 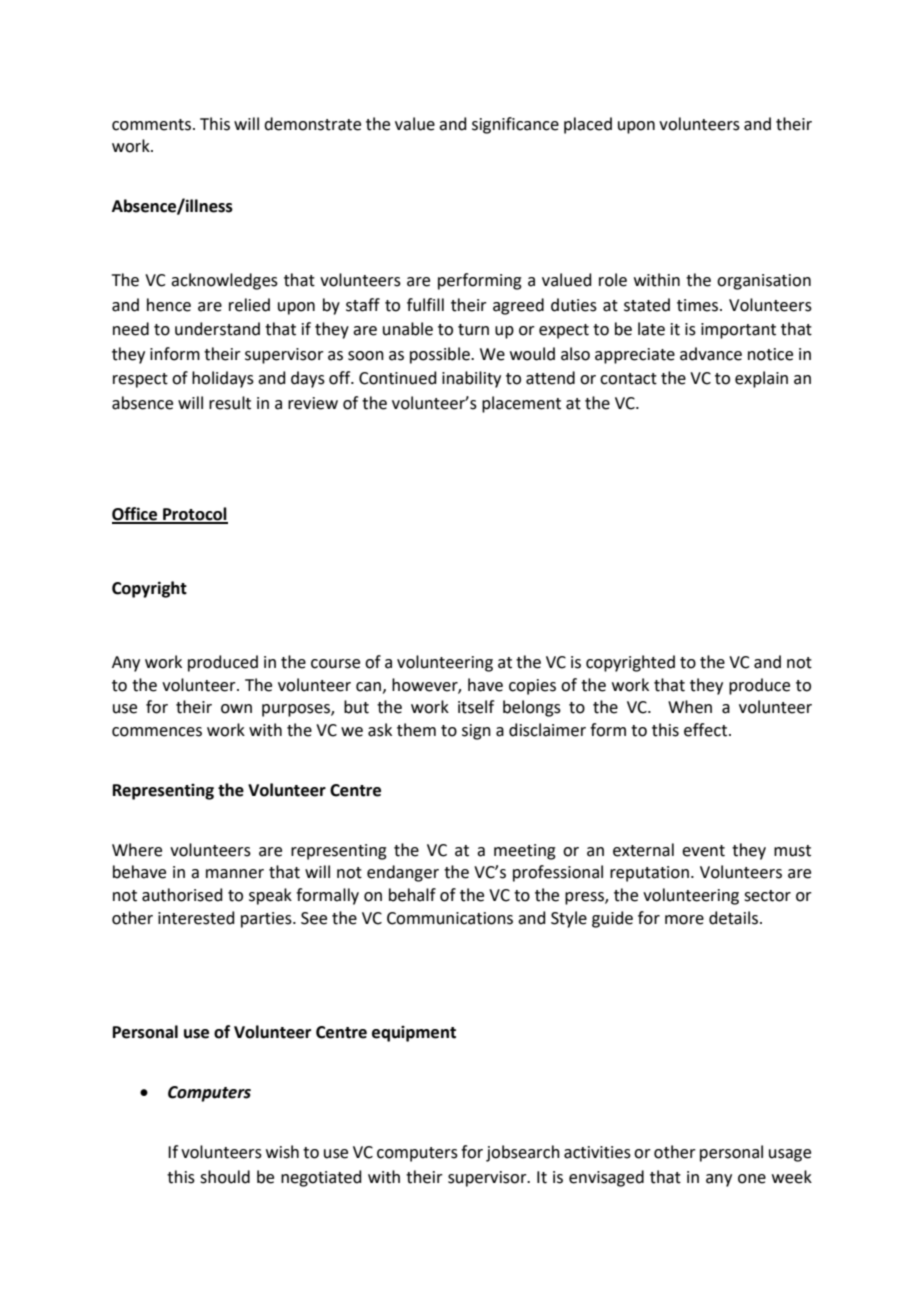 I want to click on possible, so click(x=441, y=355).
